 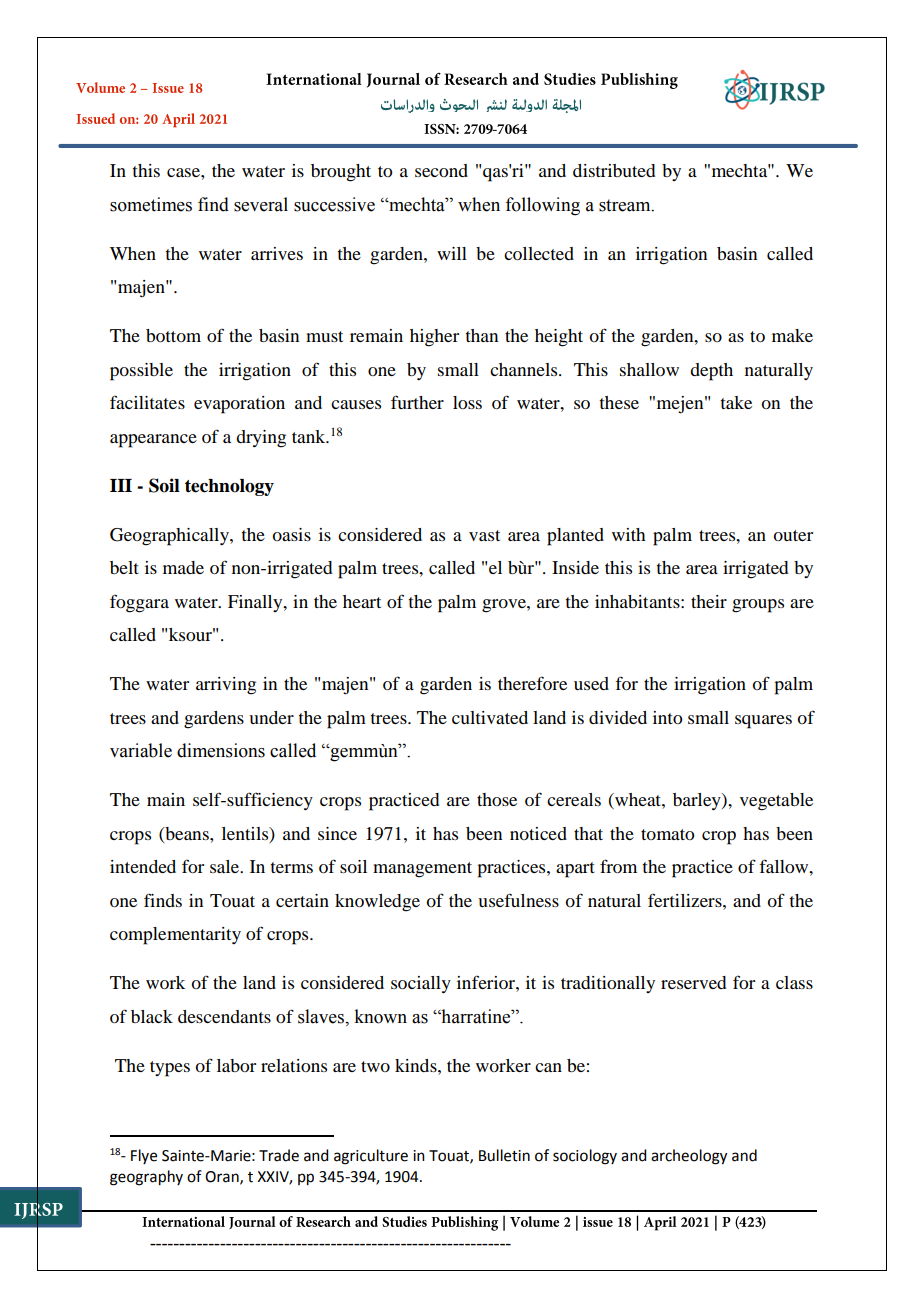 I want to click on Bulletin, so click(x=504, y=1155).
